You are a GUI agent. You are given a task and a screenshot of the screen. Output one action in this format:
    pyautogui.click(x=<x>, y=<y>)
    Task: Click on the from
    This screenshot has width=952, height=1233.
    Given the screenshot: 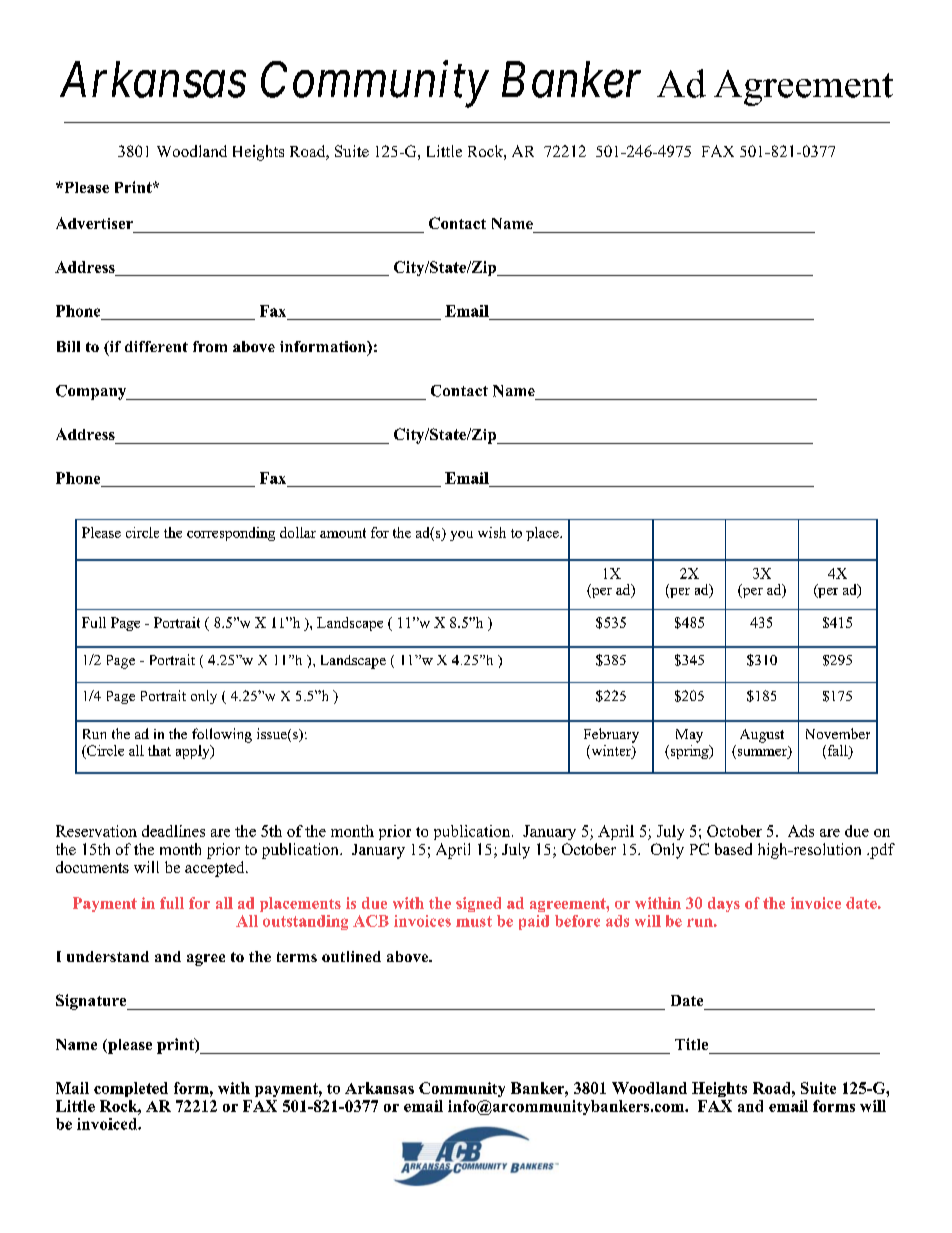 What is the action you would take?
    pyautogui.click(x=210, y=346)
